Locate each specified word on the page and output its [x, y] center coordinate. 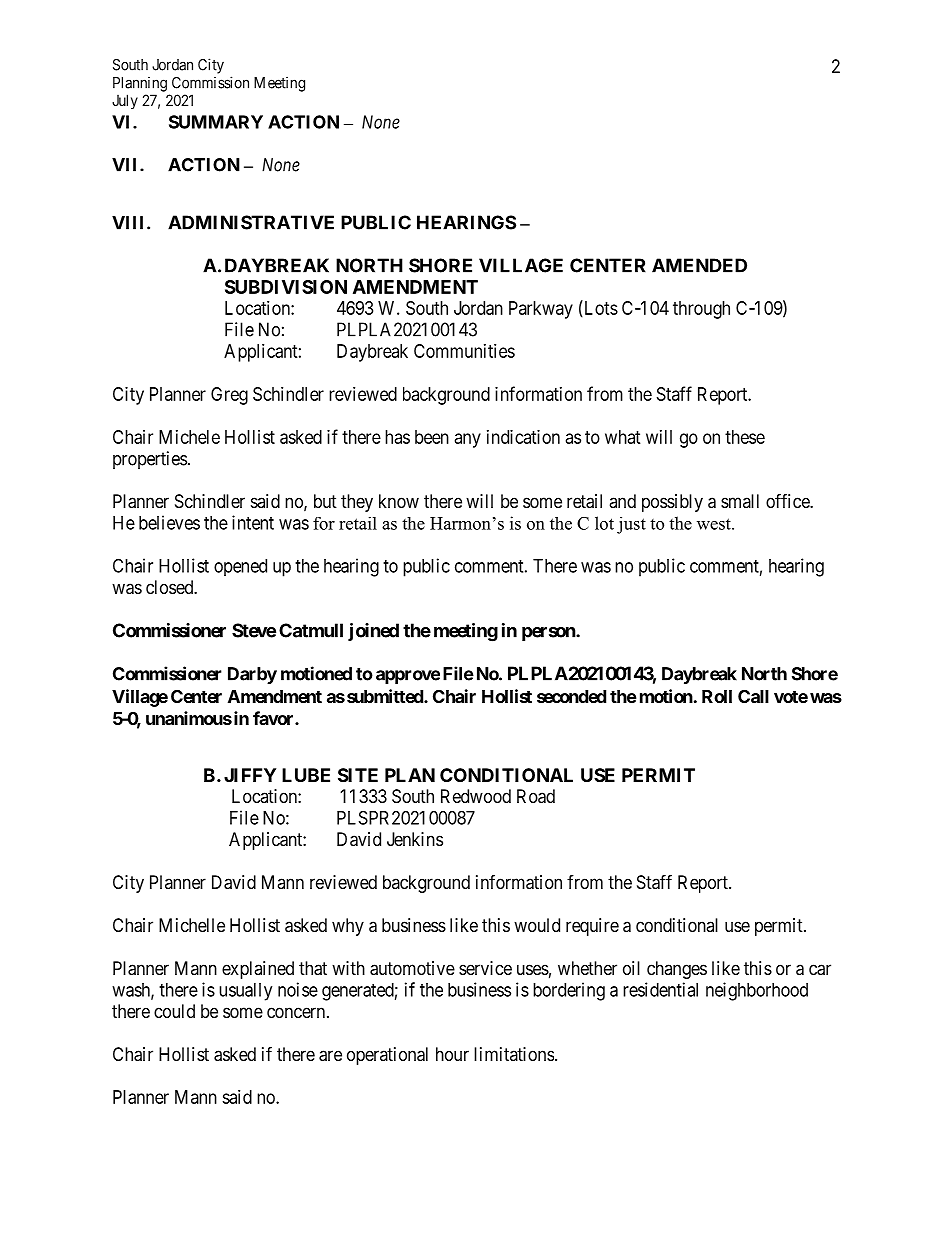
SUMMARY [216, 122]
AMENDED [699, 265]
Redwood [476, 796]
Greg [229, 396]
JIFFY [250, 775]
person [549, 634]
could [174, 1011]
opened [240, 567]
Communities [464, 351]
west [715, 524]
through [701, 310]
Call [753, 696]
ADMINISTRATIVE [251, 222]
